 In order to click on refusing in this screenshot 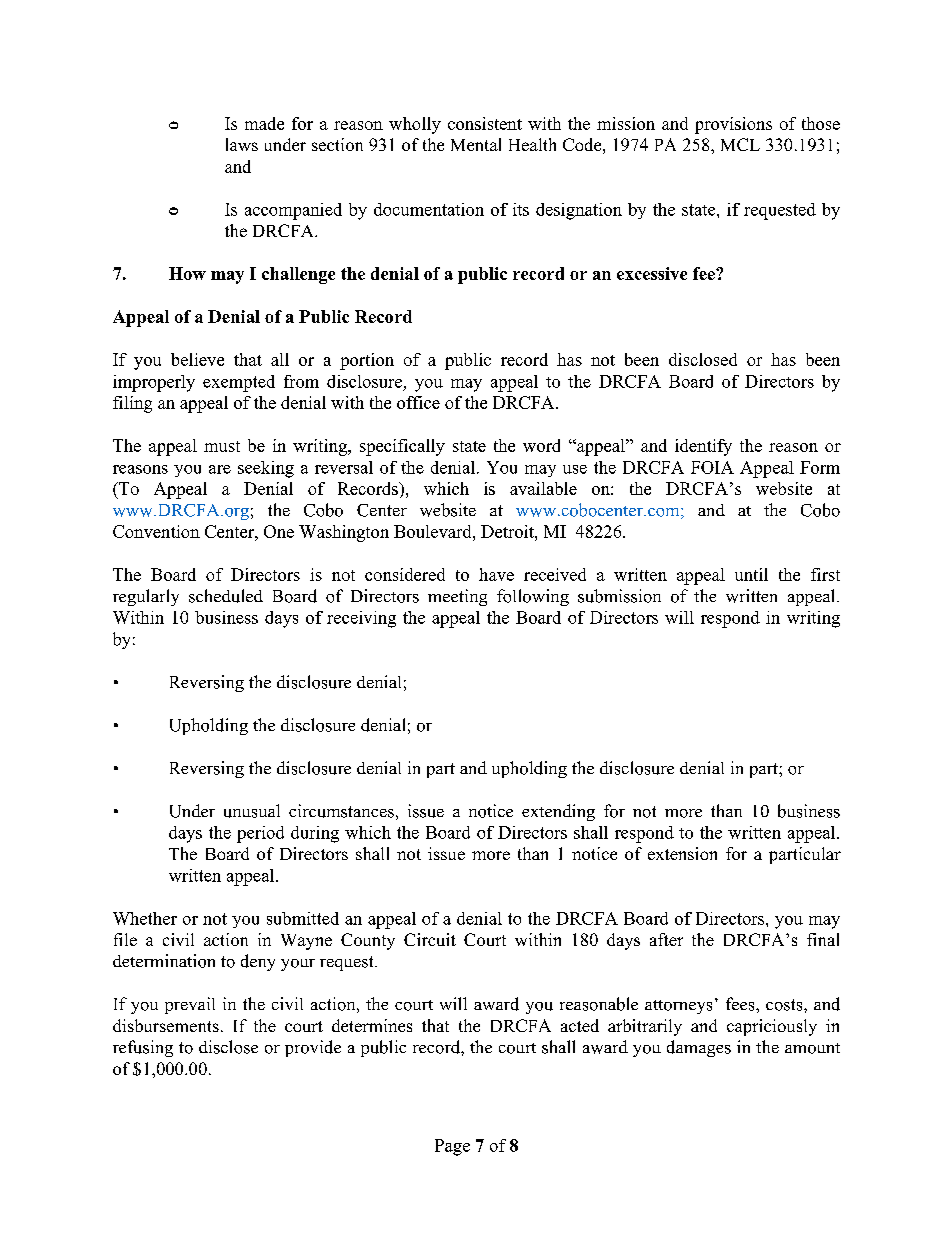, I will do `click(143, 1048)`.
